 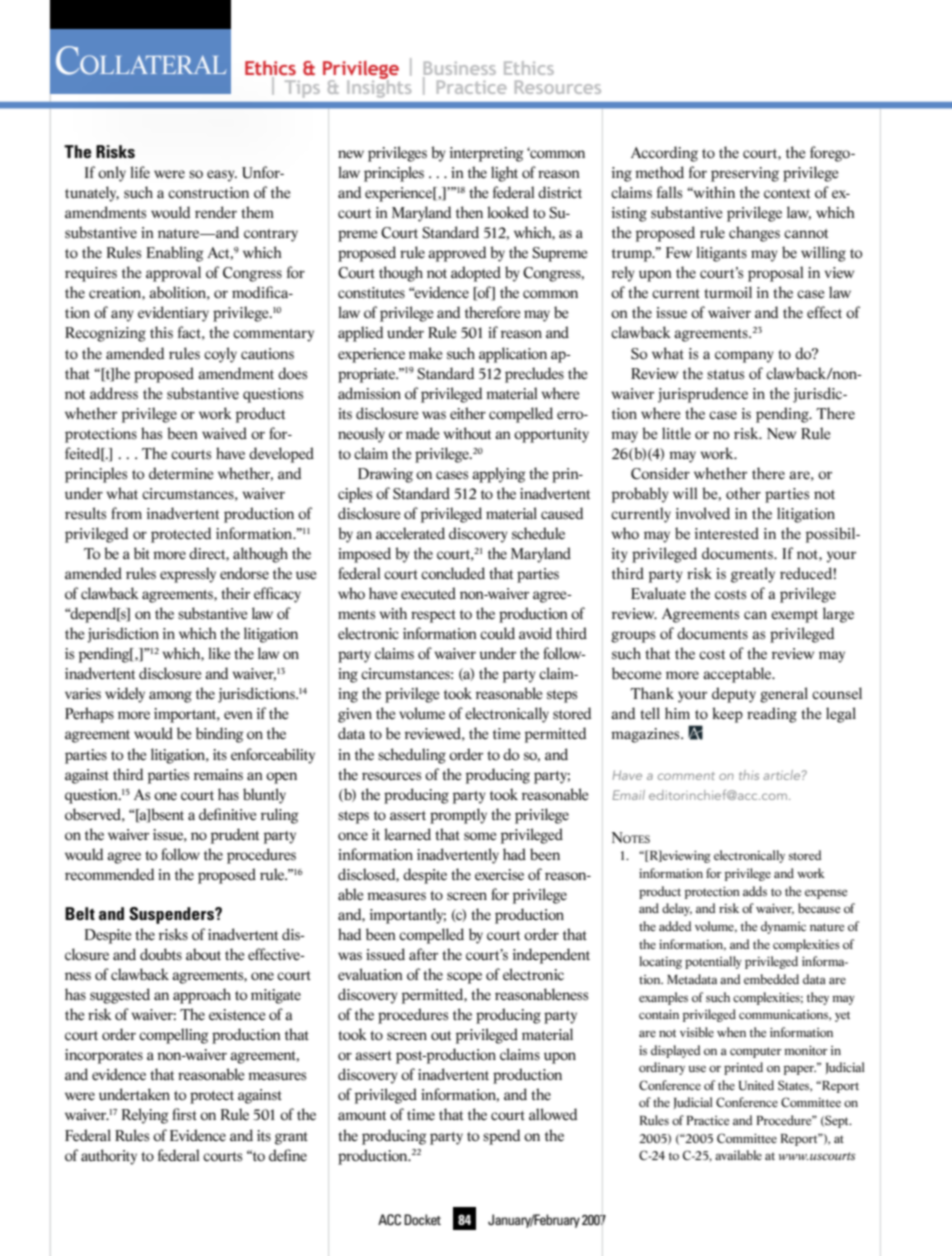 What do you see at coordinates (487, 154) in the image?
I see `interpreting` at bounding box center [487, 154].
